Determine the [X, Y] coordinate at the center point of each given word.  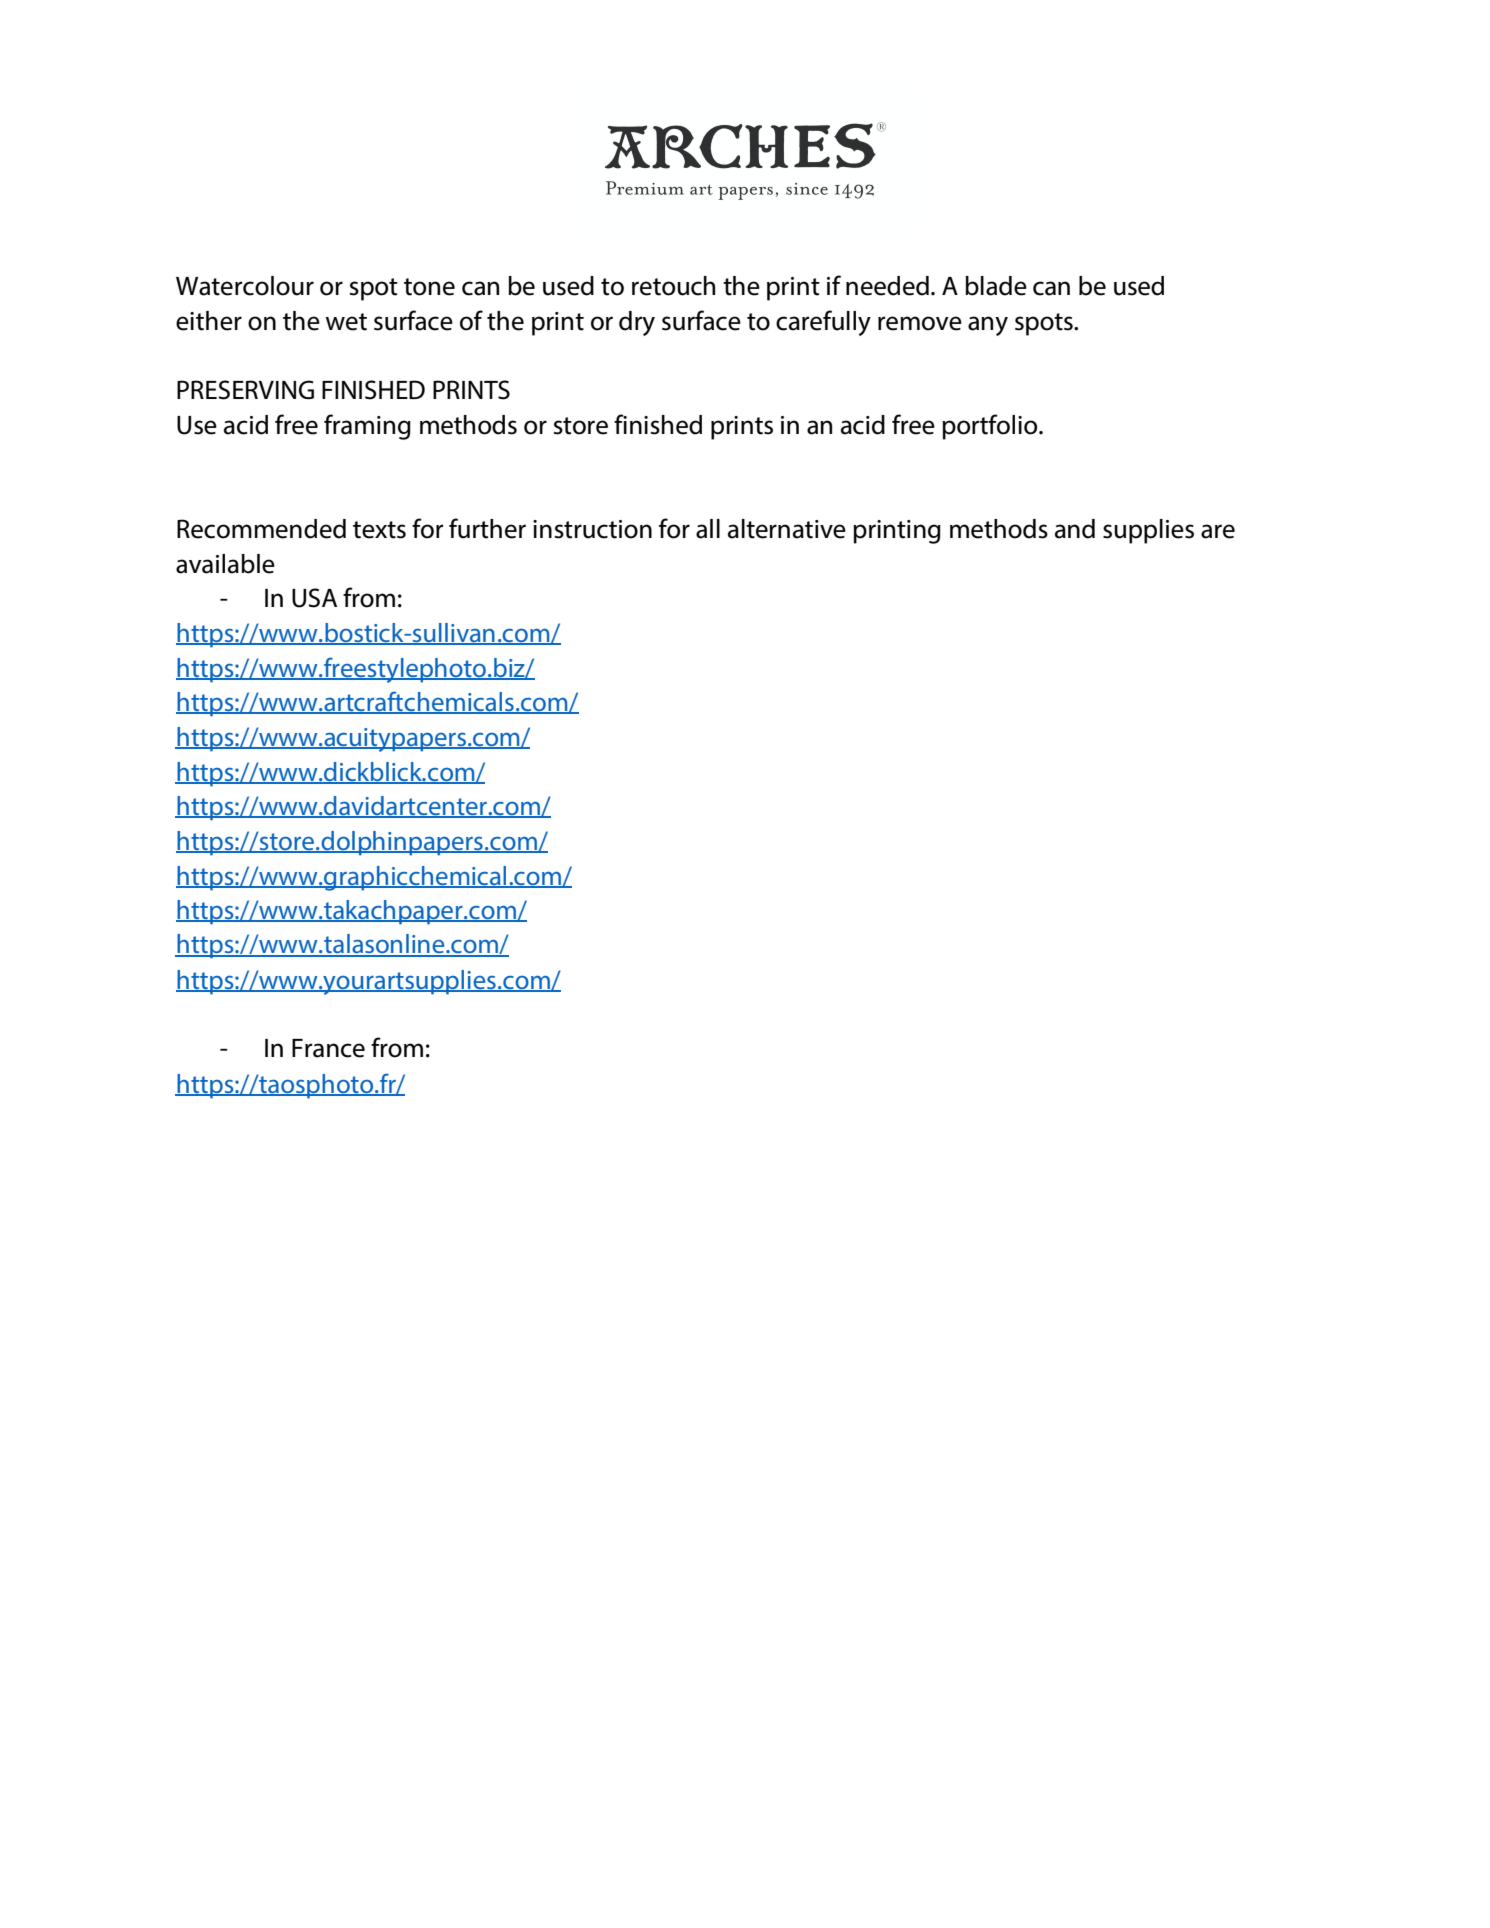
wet [346, 322]
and [1075, 529]
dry [637, 323]
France [328, 1048]
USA [314, 598]
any [988, 326]
